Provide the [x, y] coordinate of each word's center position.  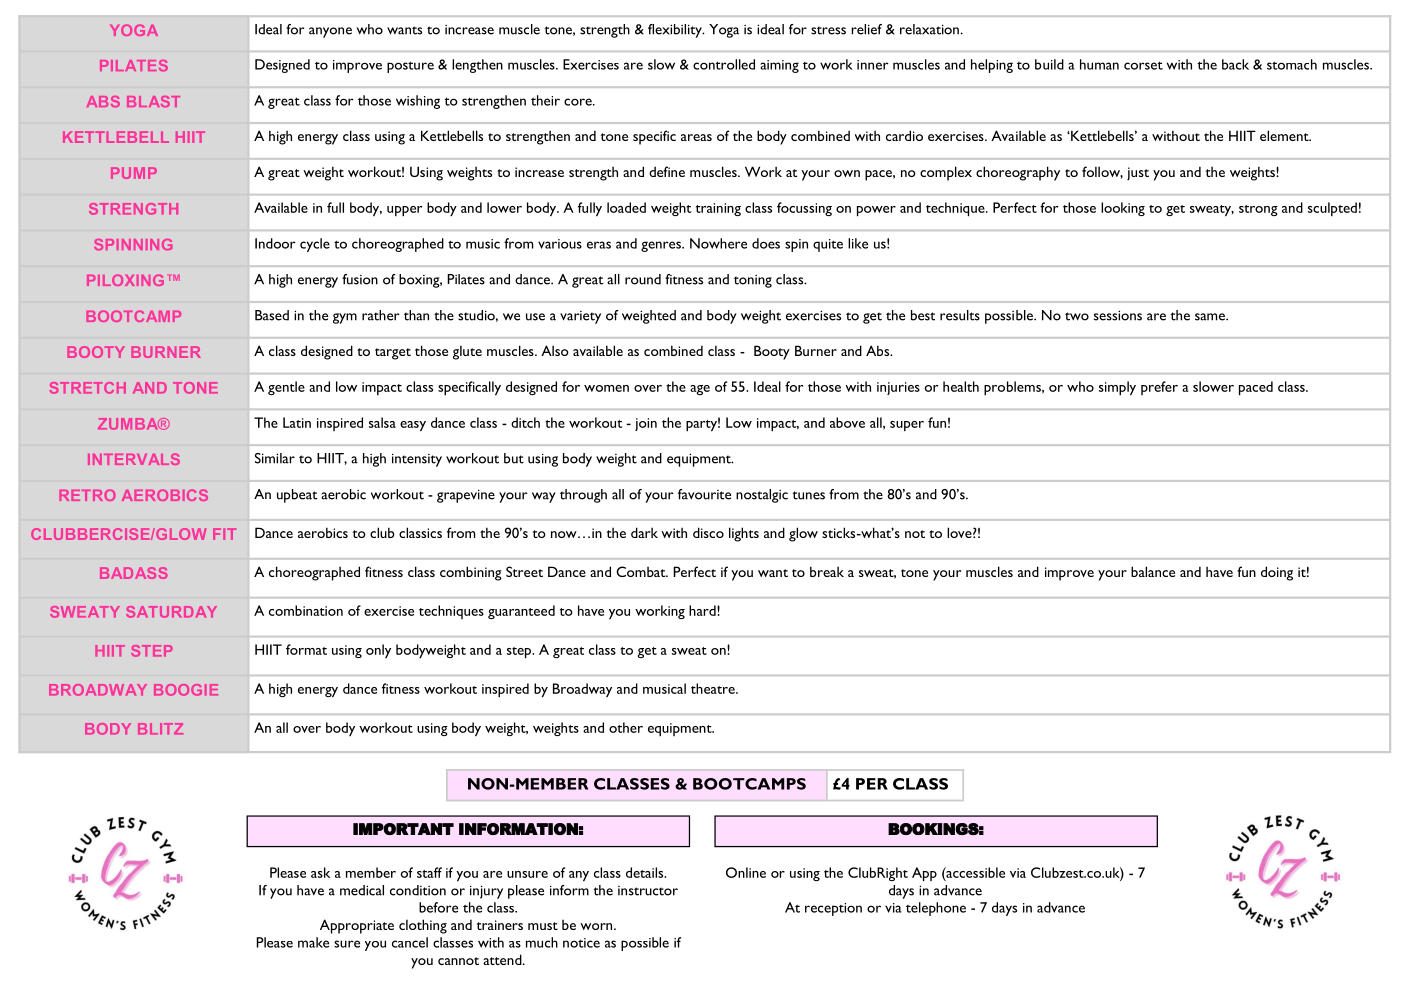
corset [1143, 65]
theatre [714, 688]
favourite [704, 494]
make [313, 942]
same [1211, 317]
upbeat [297, 496]
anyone [330, 32]
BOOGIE [186, 690]
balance [1153, 571]
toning [753, 281]
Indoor [275, 243]
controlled [724, 64]
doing [1277, 573]
